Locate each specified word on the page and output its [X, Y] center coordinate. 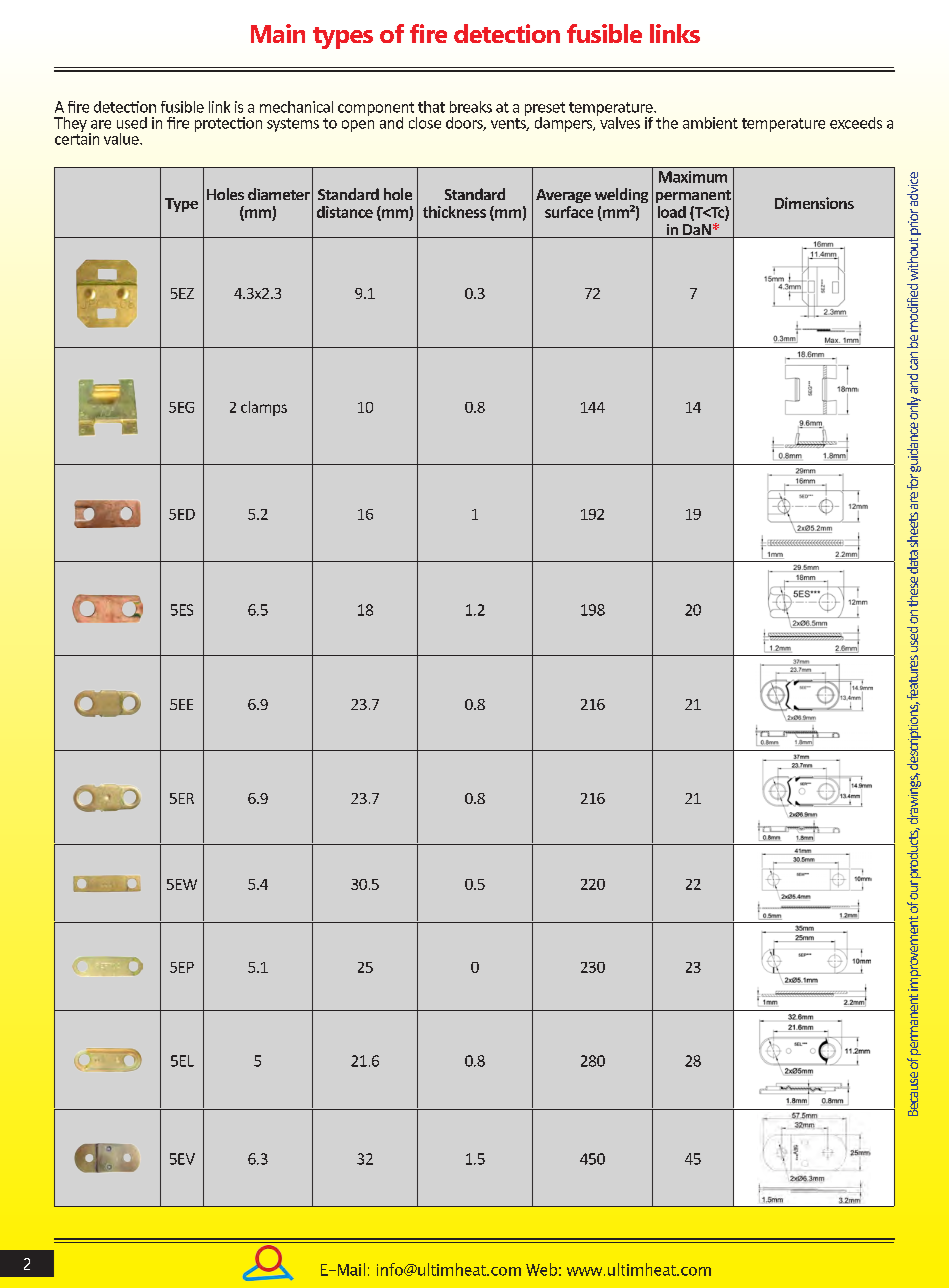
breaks [471, 107]
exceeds [856, 123]
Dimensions [814, 203]
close [425, 123]
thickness [454, 212]
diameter [279, 194]
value [122, 139]
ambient [710, 123]
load [672, 212]
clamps [264, 408]
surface [569, 212]
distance [345, 212]
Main [278, 33]
